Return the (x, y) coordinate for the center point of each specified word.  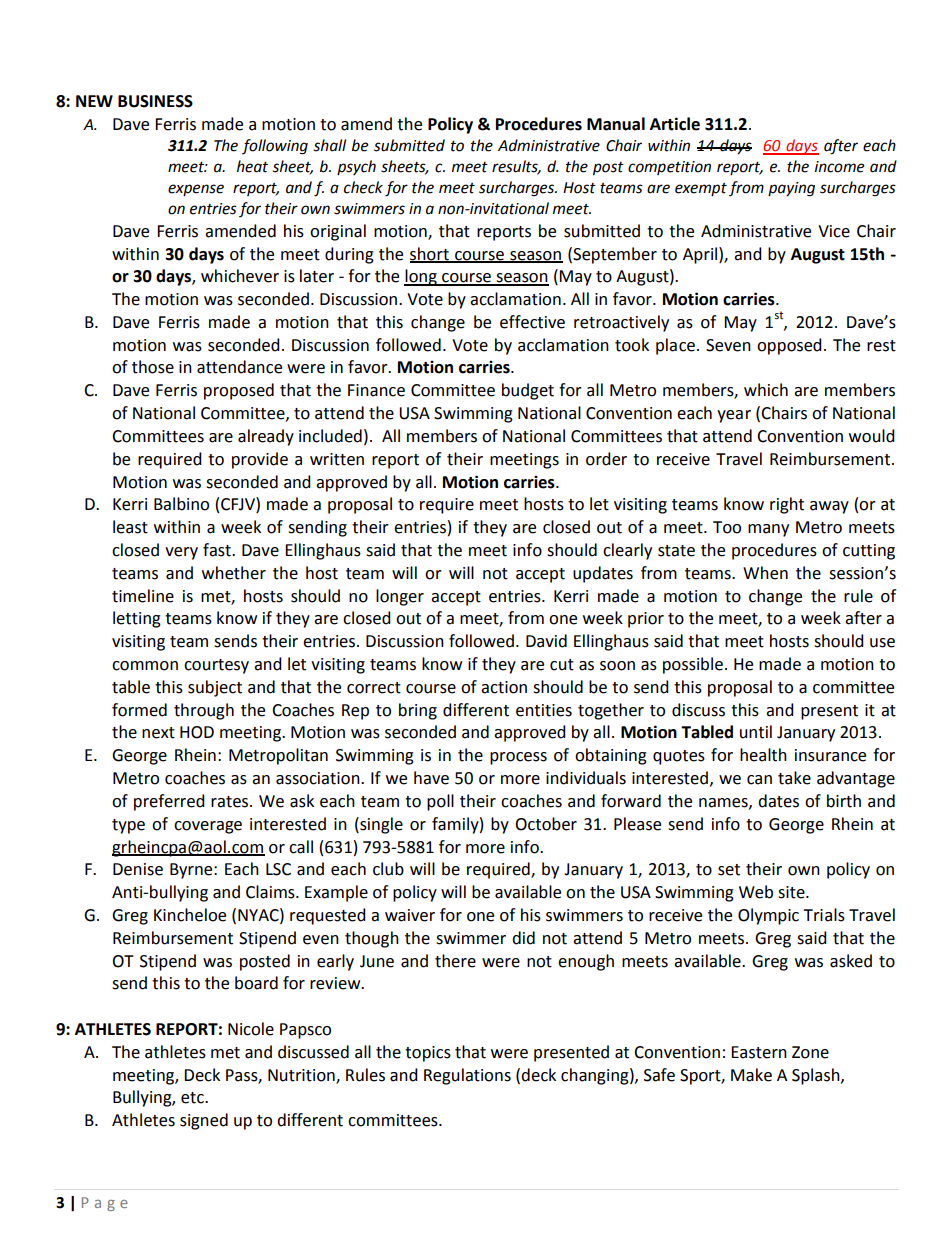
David (546, 641)
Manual (616, 124)
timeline (143, 596)
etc (193, 1098)
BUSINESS (155, 101)
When (765, 573)
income (839, 167)
